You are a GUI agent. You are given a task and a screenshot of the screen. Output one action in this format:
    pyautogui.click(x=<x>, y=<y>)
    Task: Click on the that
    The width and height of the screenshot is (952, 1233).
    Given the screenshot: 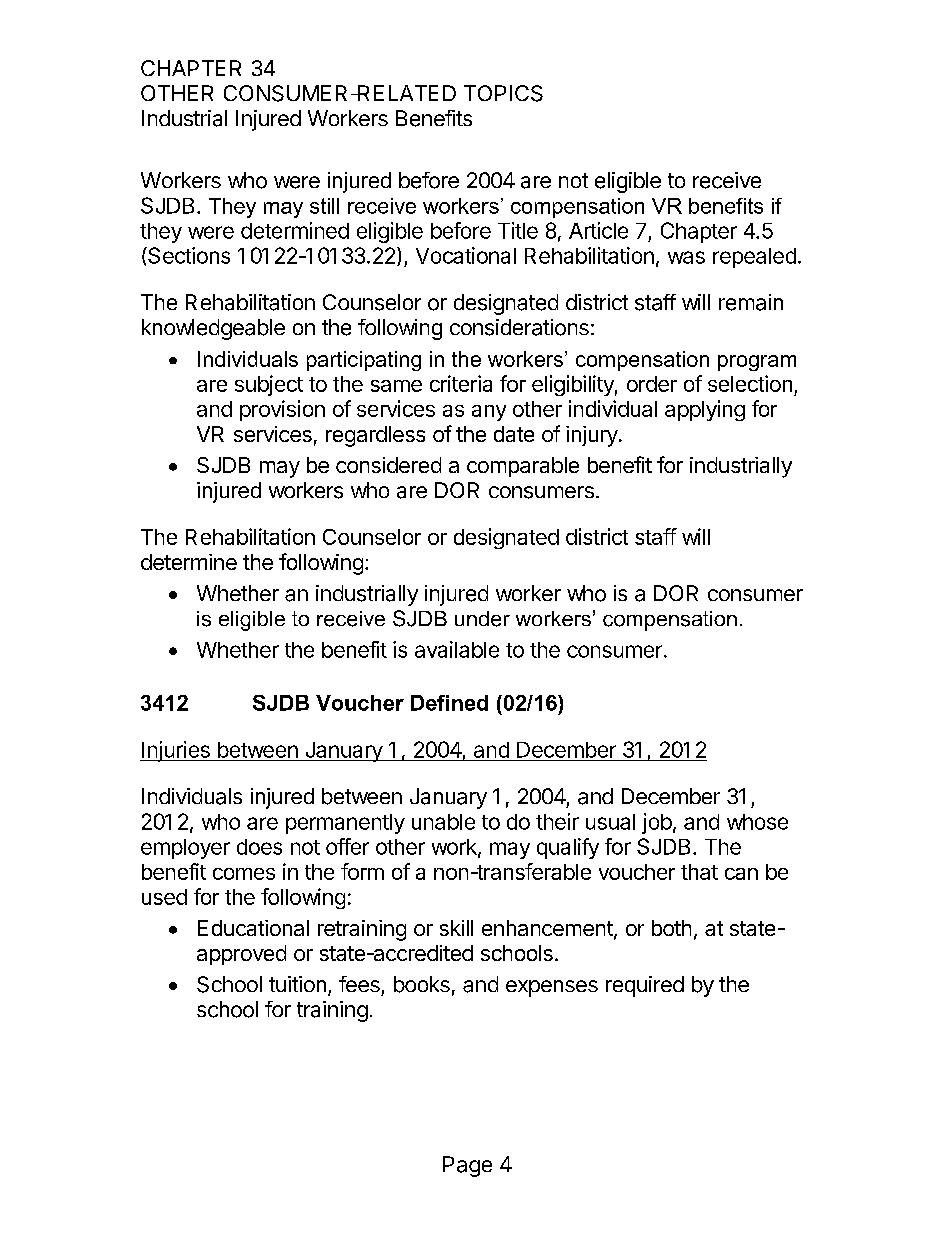 What is the action you would take?
    pyautogui.click(x=699, y=872)
